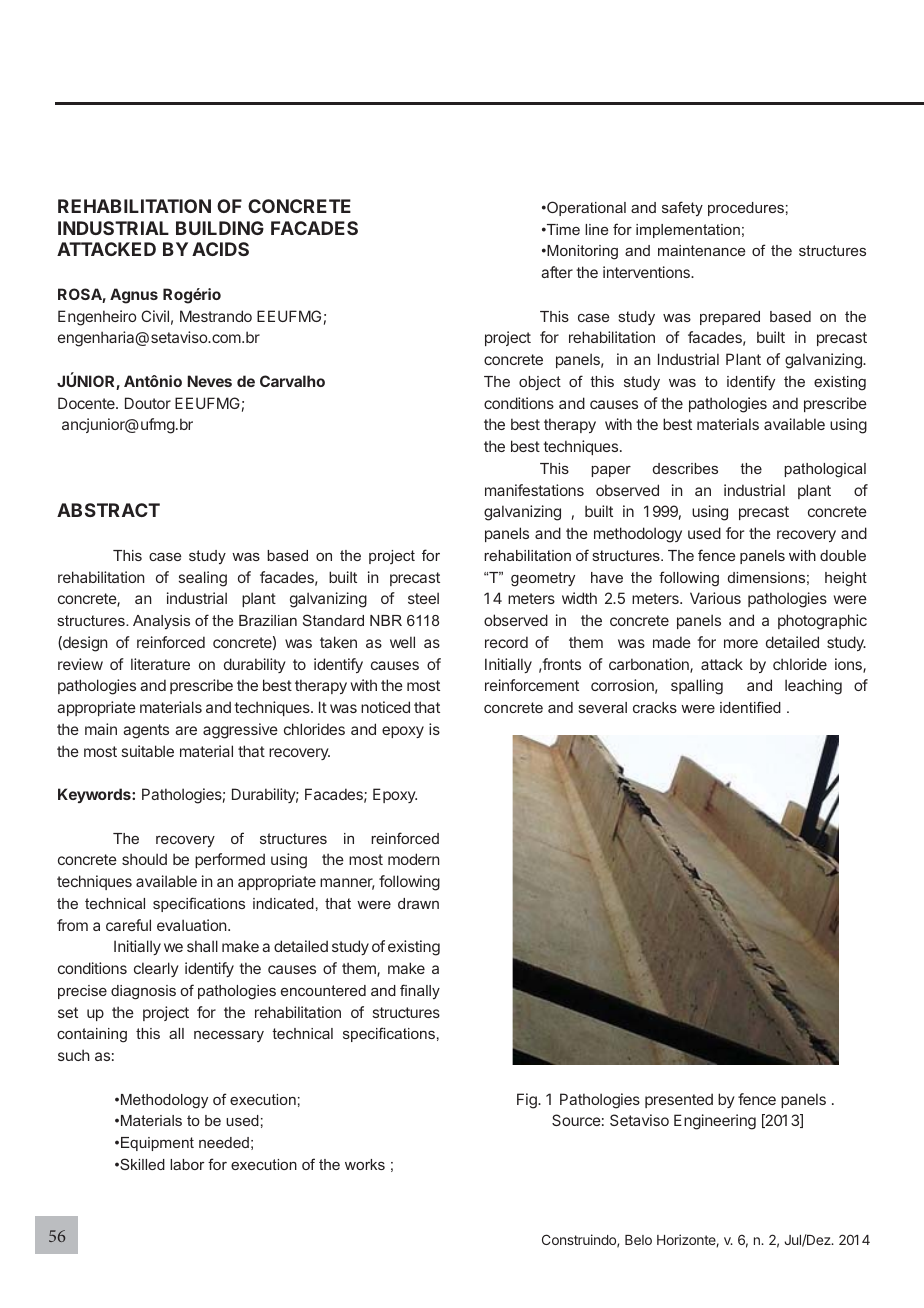  I want to click on ACIDS, so click(220, 249).
